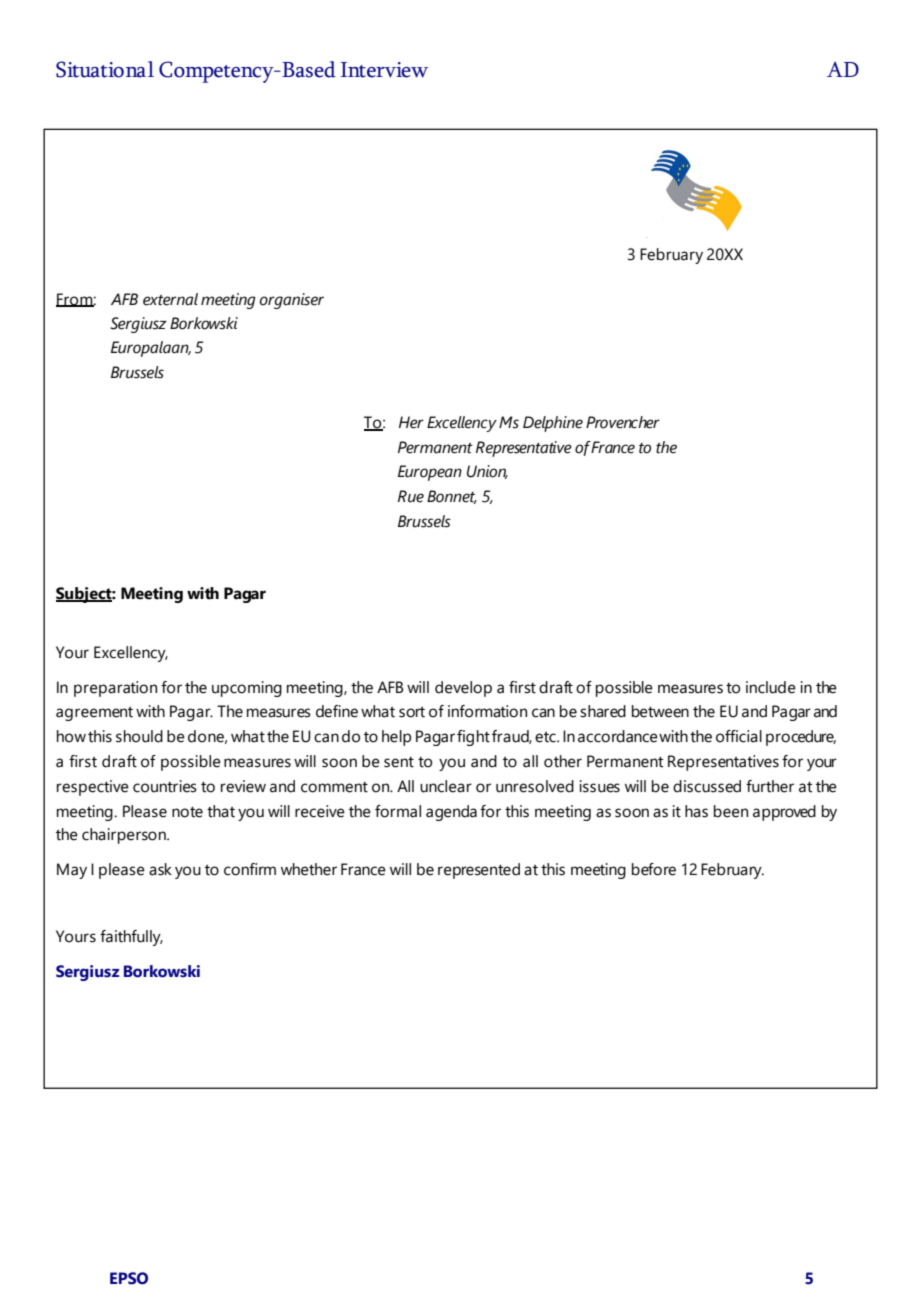  Describe the element at coordinates (105, 69) in the screenshot. I see `Situational` at that location.
